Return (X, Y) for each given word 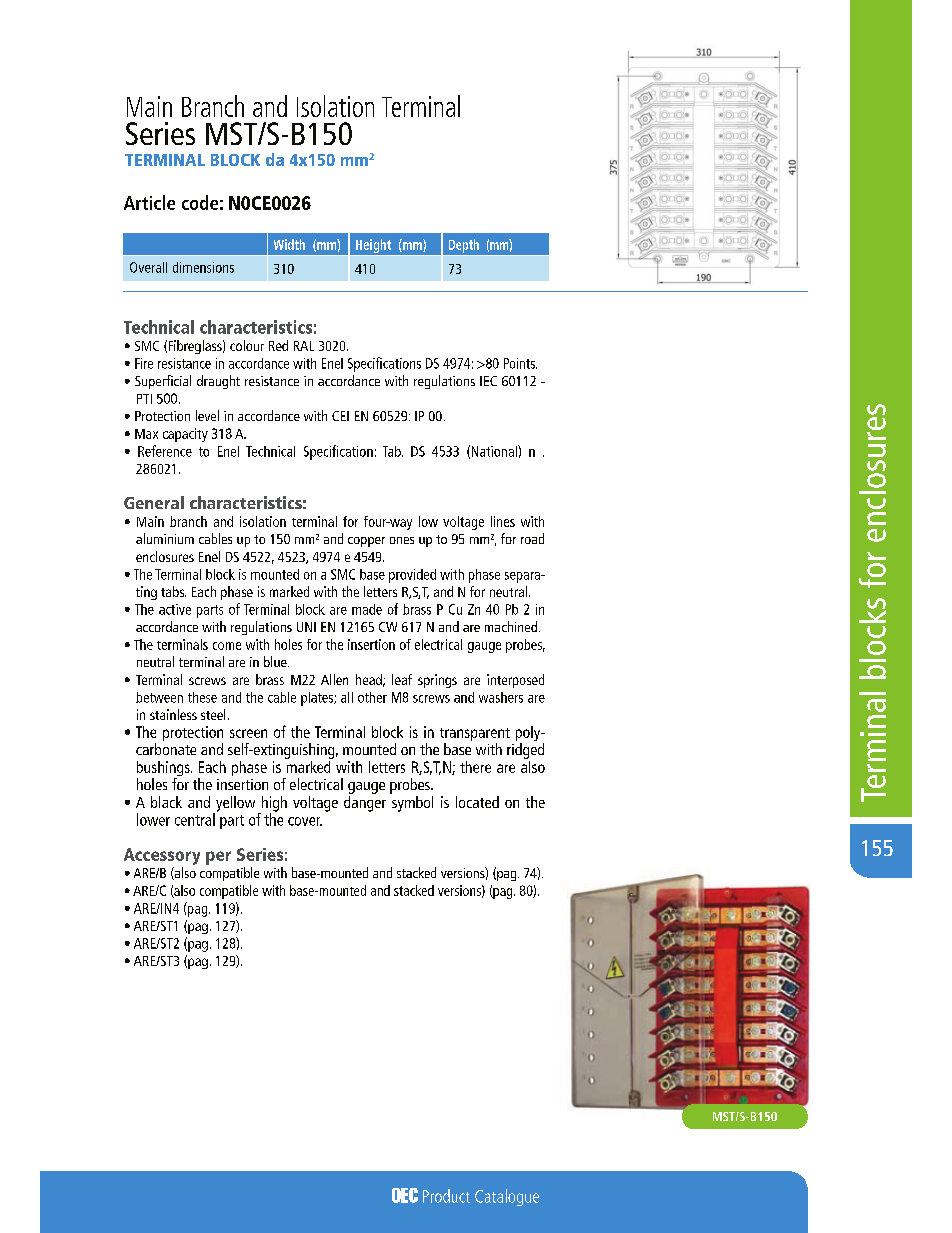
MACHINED (511, 626)
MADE (367, 609)
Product (446, 1196)
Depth (464, 246)
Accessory (162, 856)
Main (149, 106)
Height (373, 246)
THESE (202, 697)
